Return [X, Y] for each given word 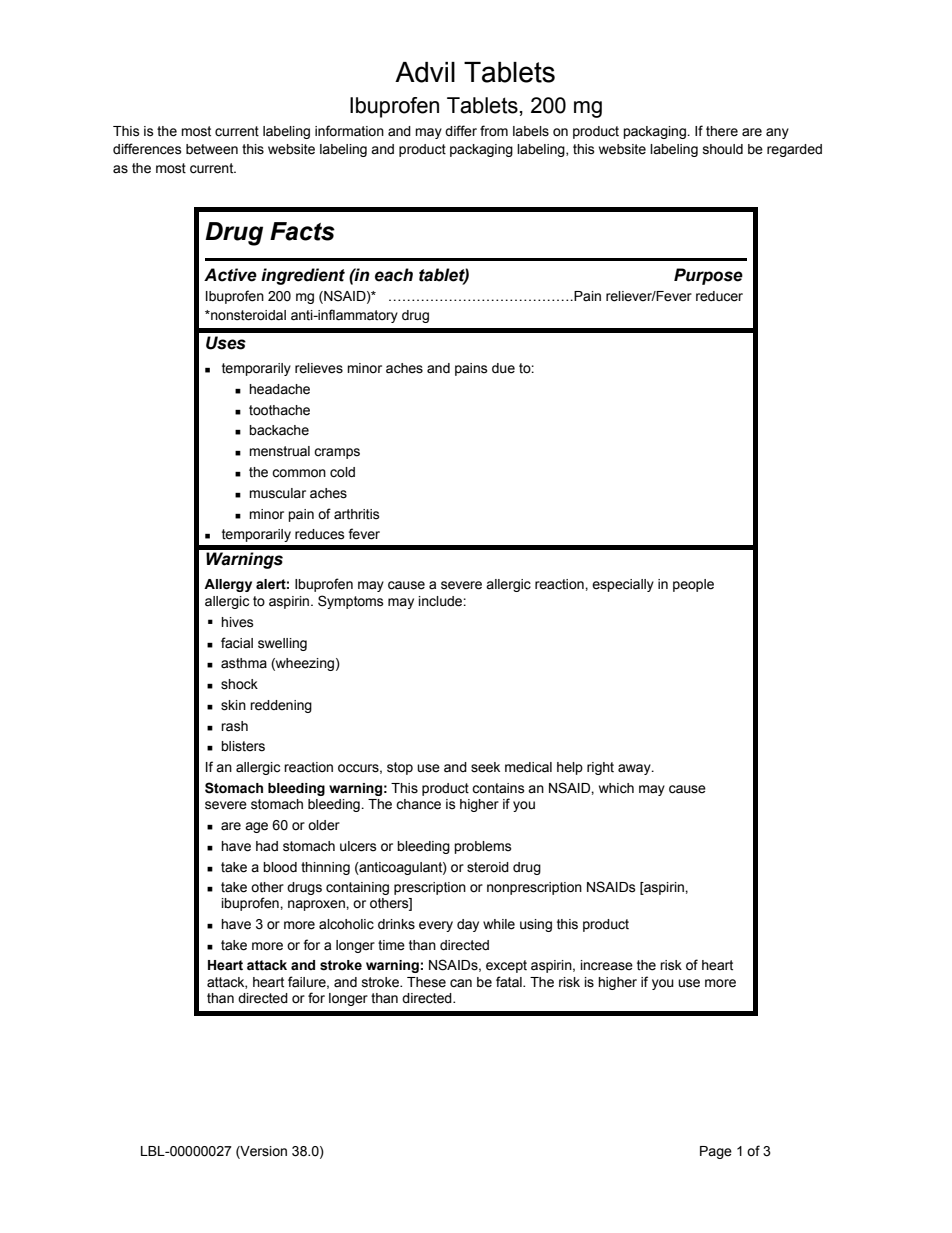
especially [623, 585]
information [349, 131]
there [722, 131]
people [693, 585]
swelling [282, 644]
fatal [510, 982]
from [494, 131]
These [426, 982]
